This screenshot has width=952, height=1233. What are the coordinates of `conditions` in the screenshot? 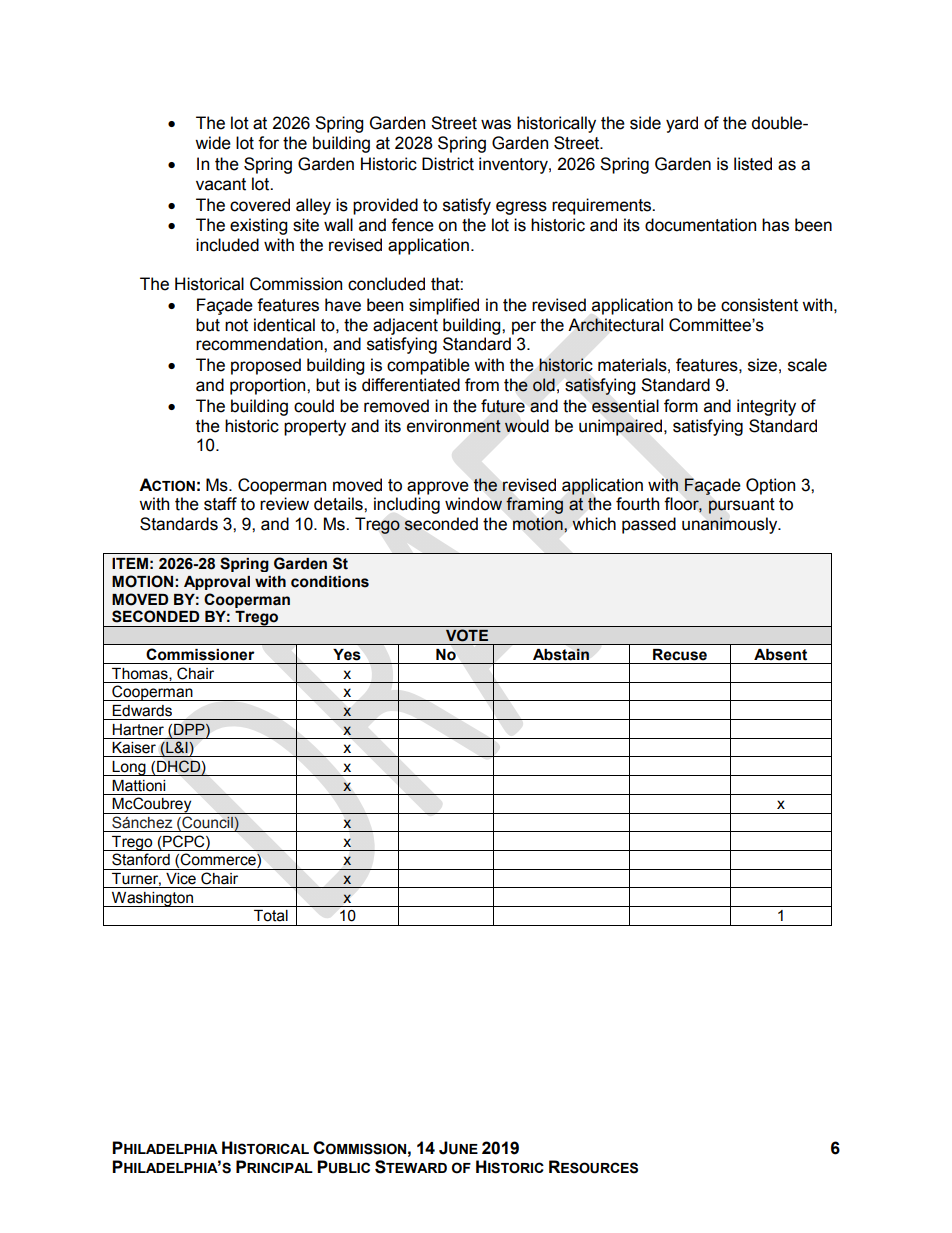 It's located at (330, 582).
